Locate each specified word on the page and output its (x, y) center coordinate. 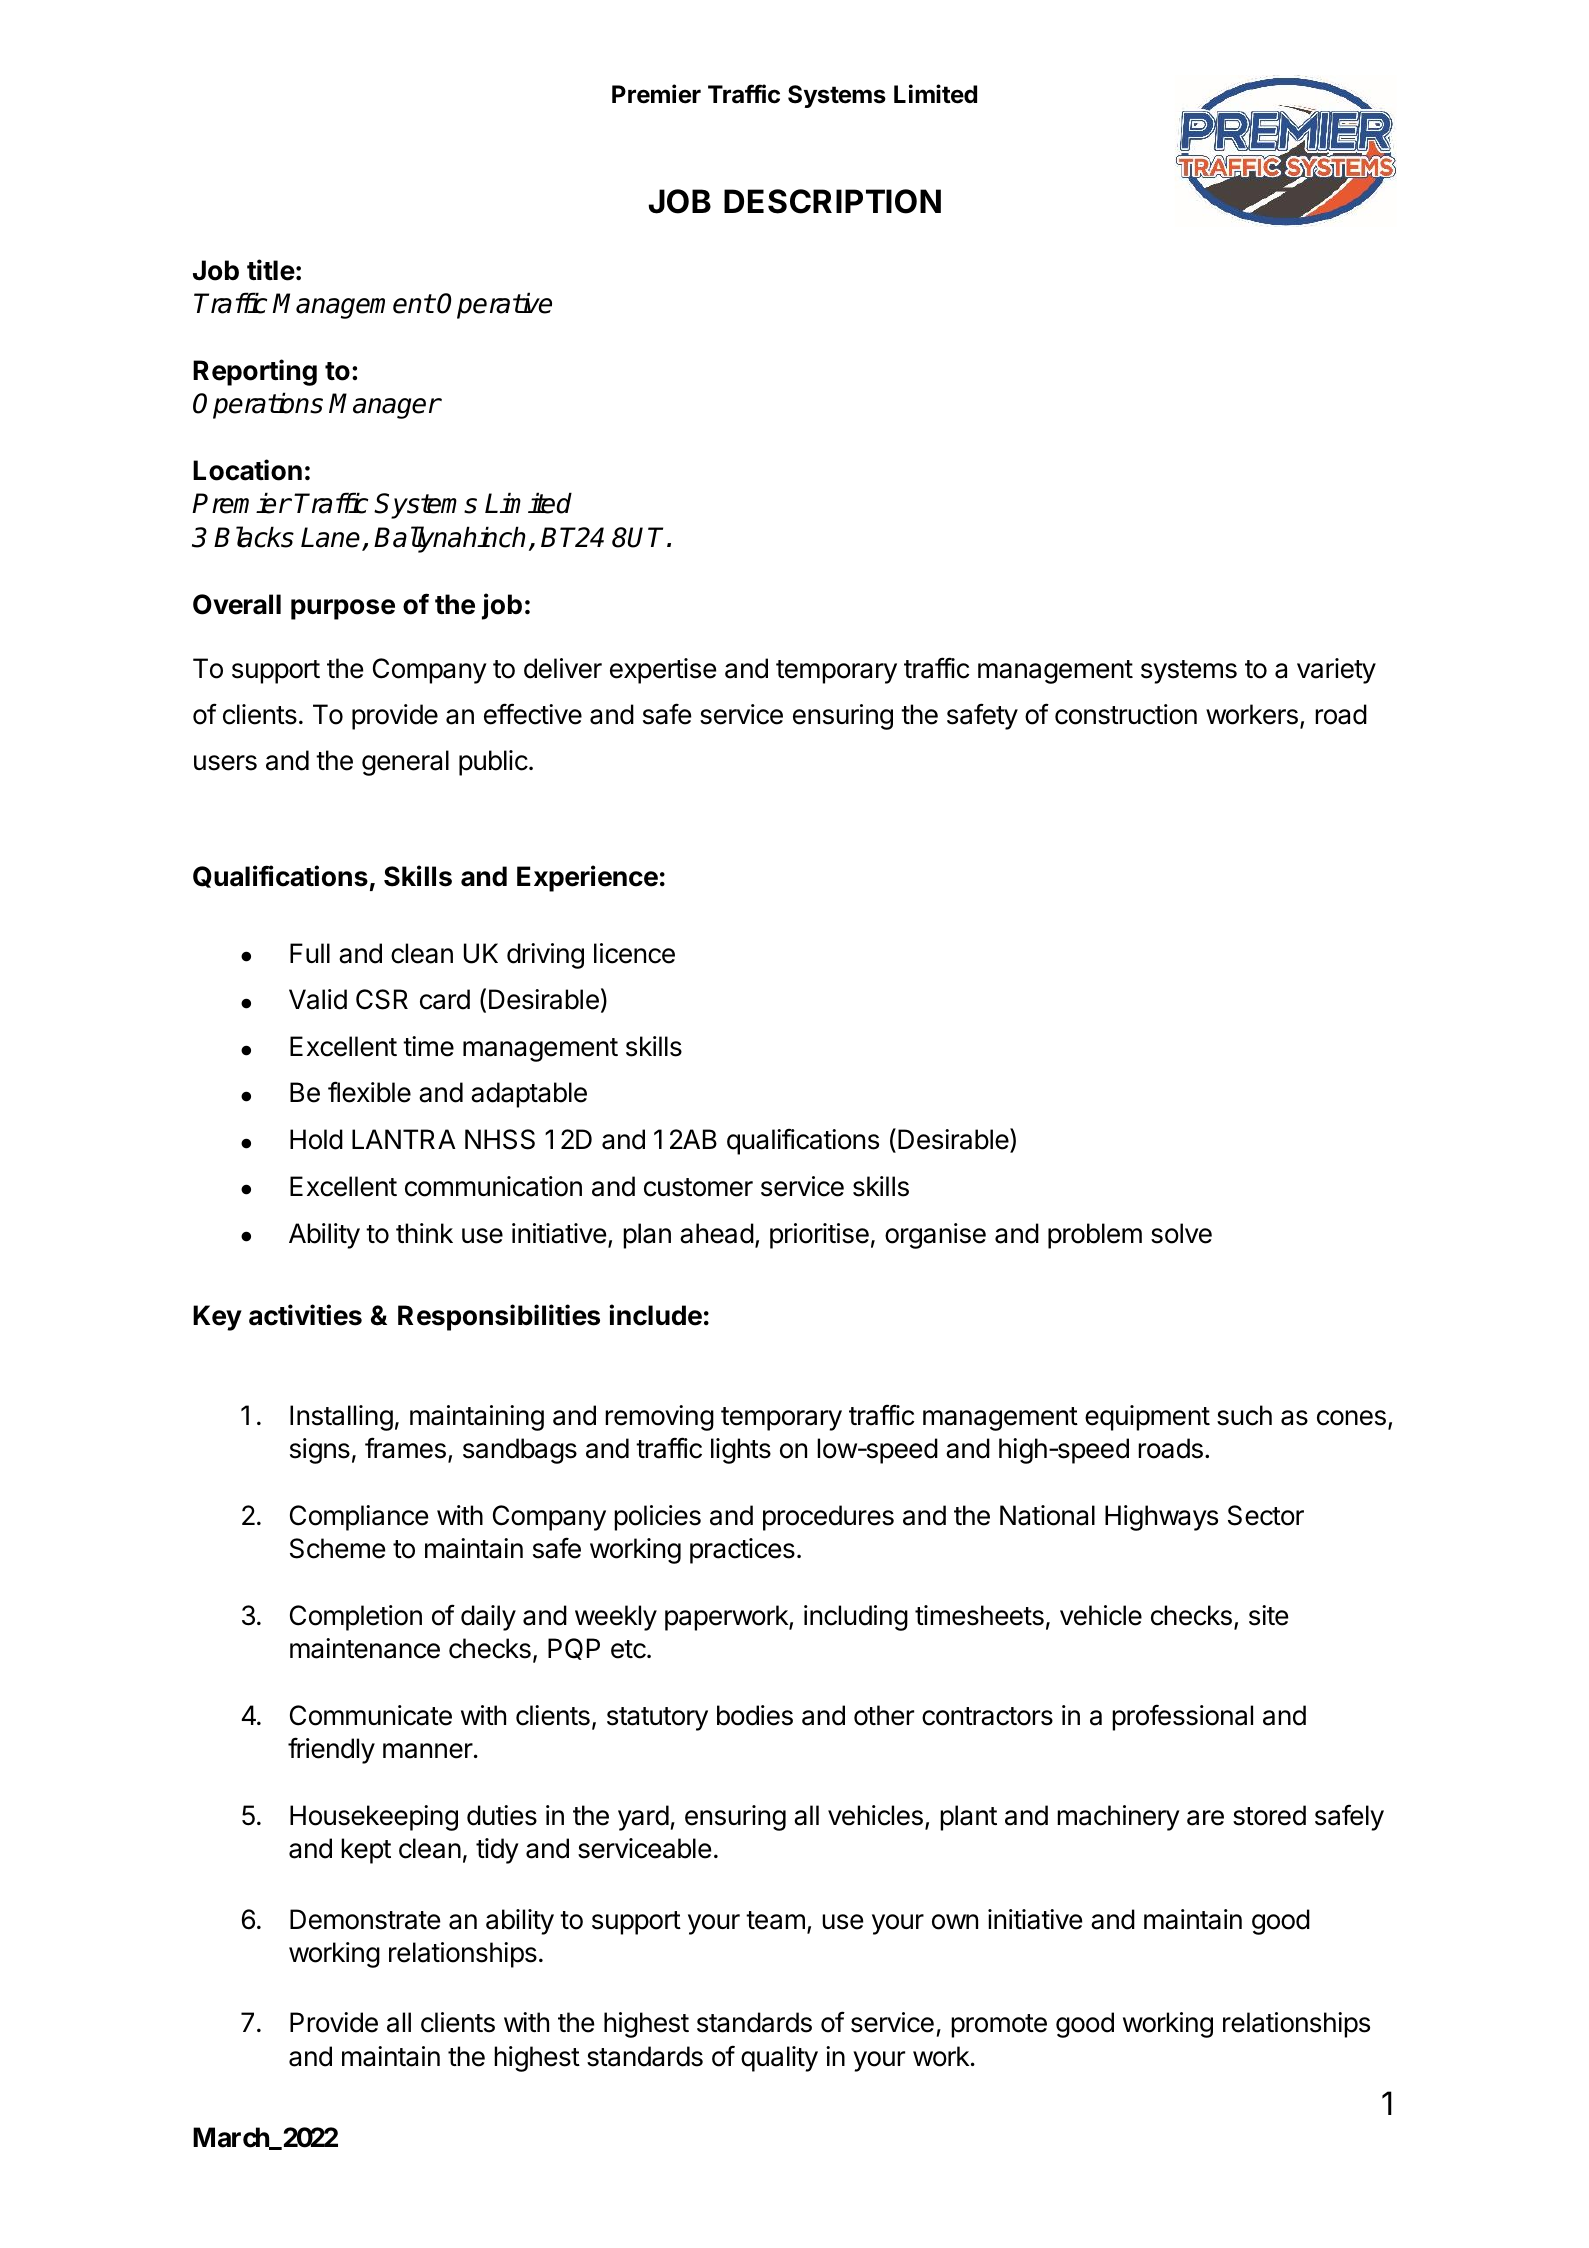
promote (999, 2026)
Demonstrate (365, 1919)
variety (1336, 671)
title (271, 270)
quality (779, 2059)
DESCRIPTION (832, 201)
